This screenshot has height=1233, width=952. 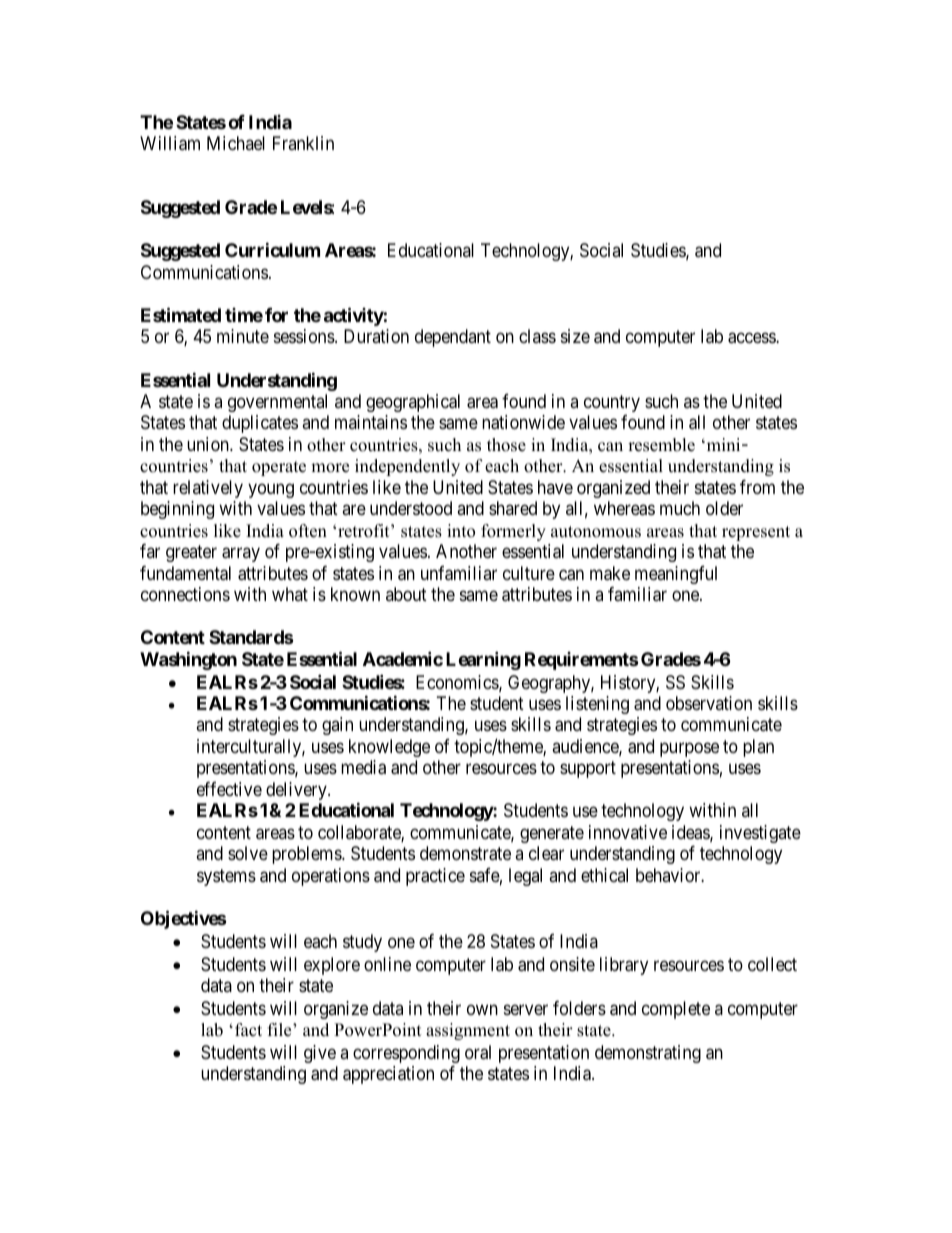 What do you see at coordinates (575, 336) in the screenshot?
I see `size` at bounding box center [575, 336].
